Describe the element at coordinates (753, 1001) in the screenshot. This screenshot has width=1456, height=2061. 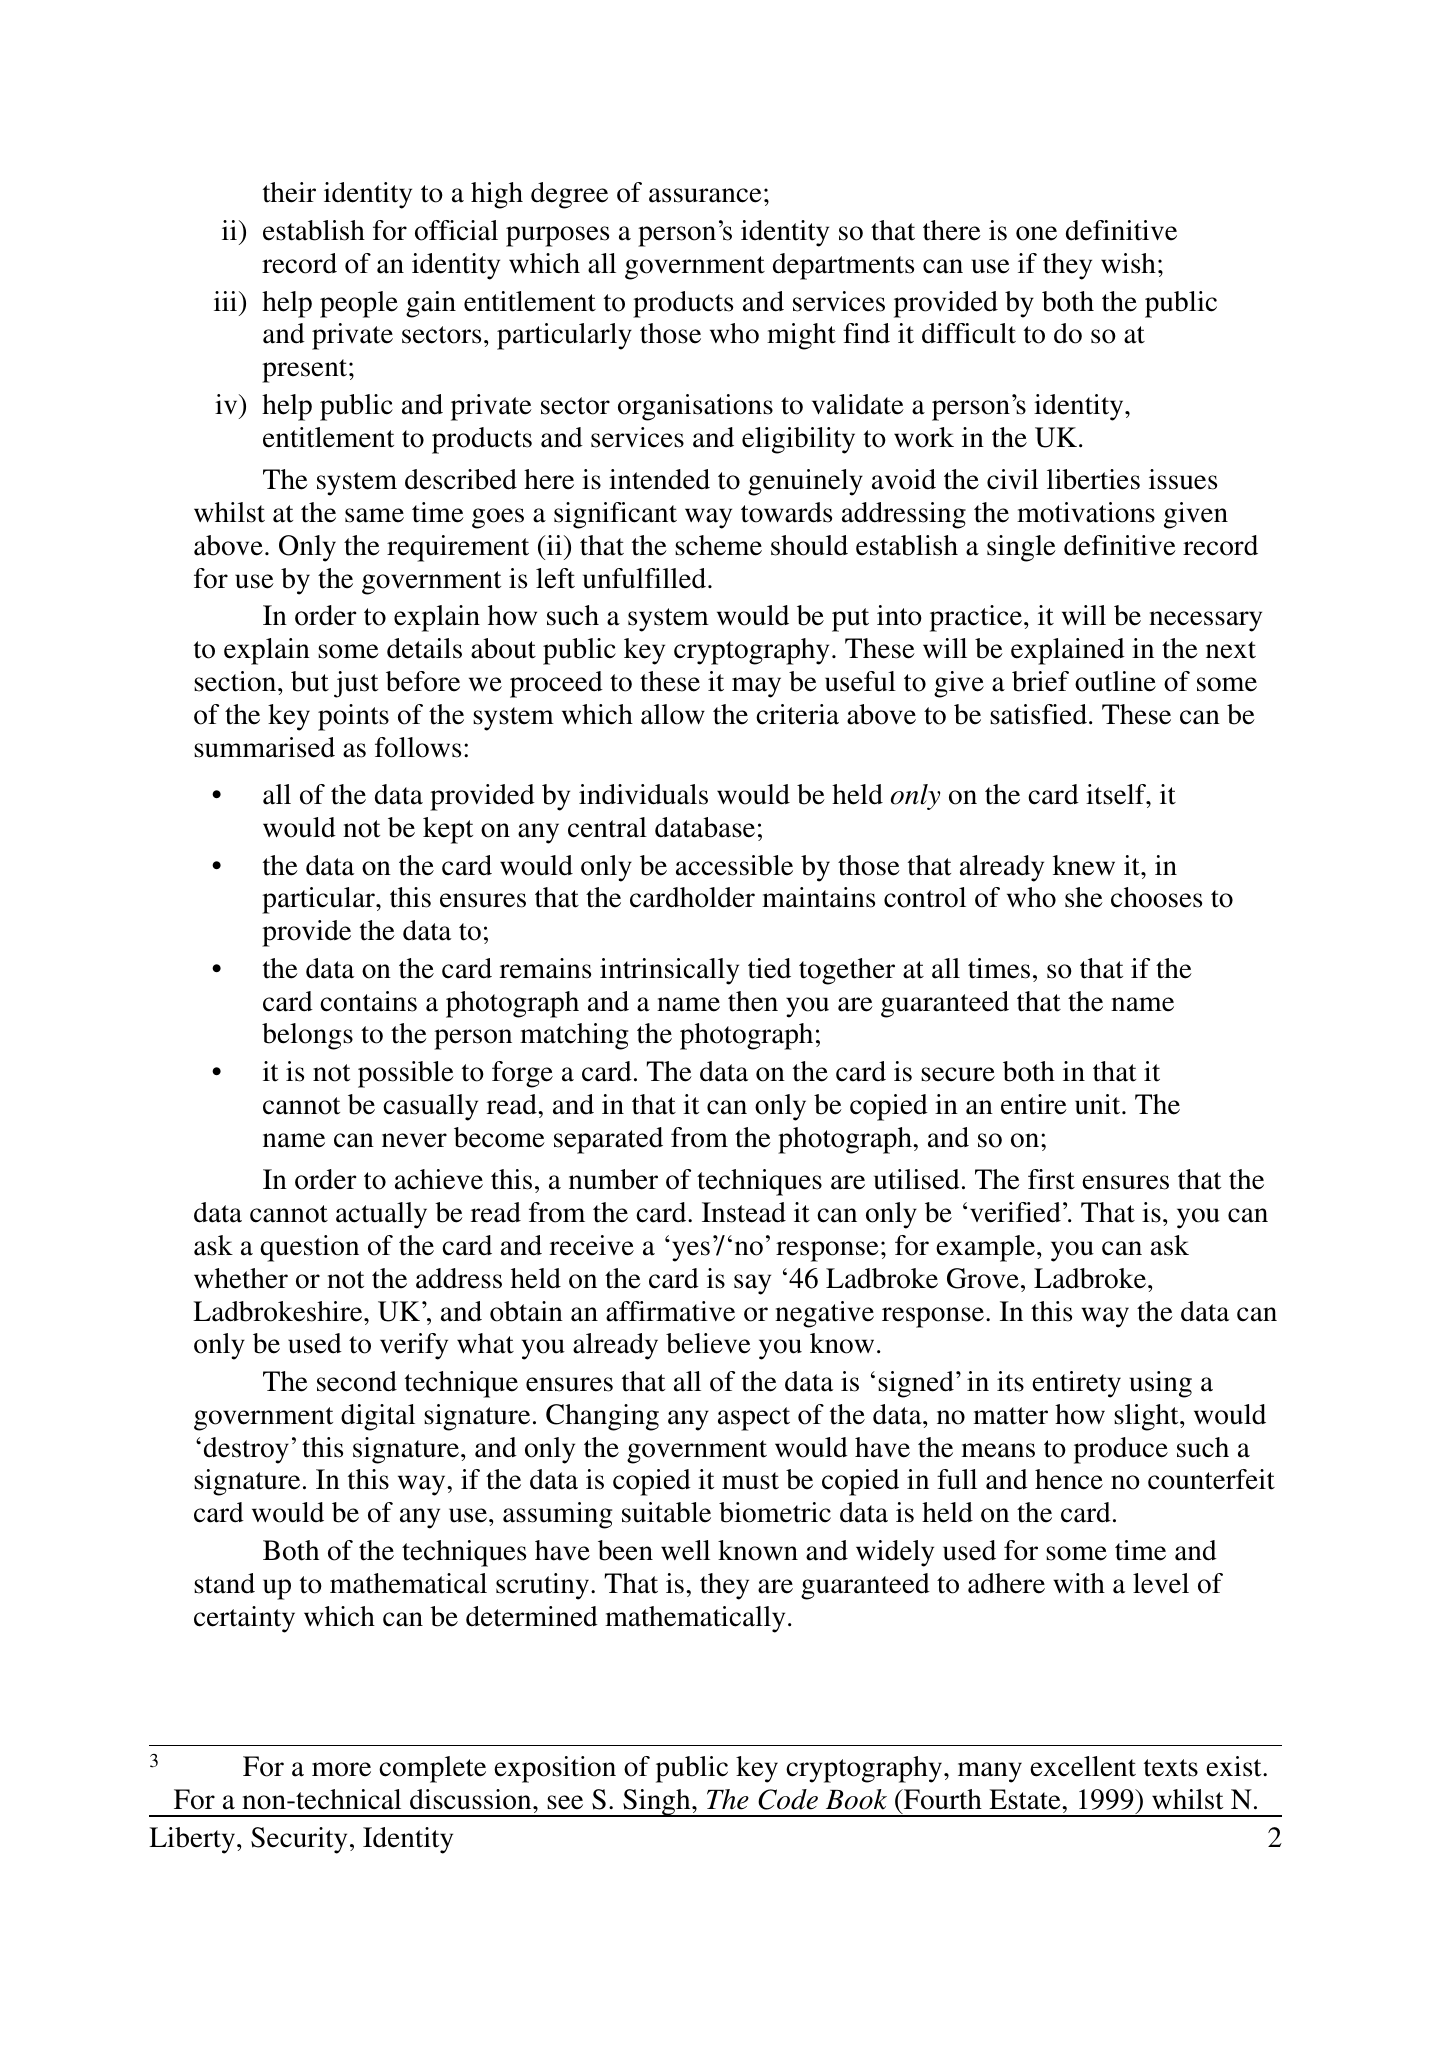
I see `then` at that location.
